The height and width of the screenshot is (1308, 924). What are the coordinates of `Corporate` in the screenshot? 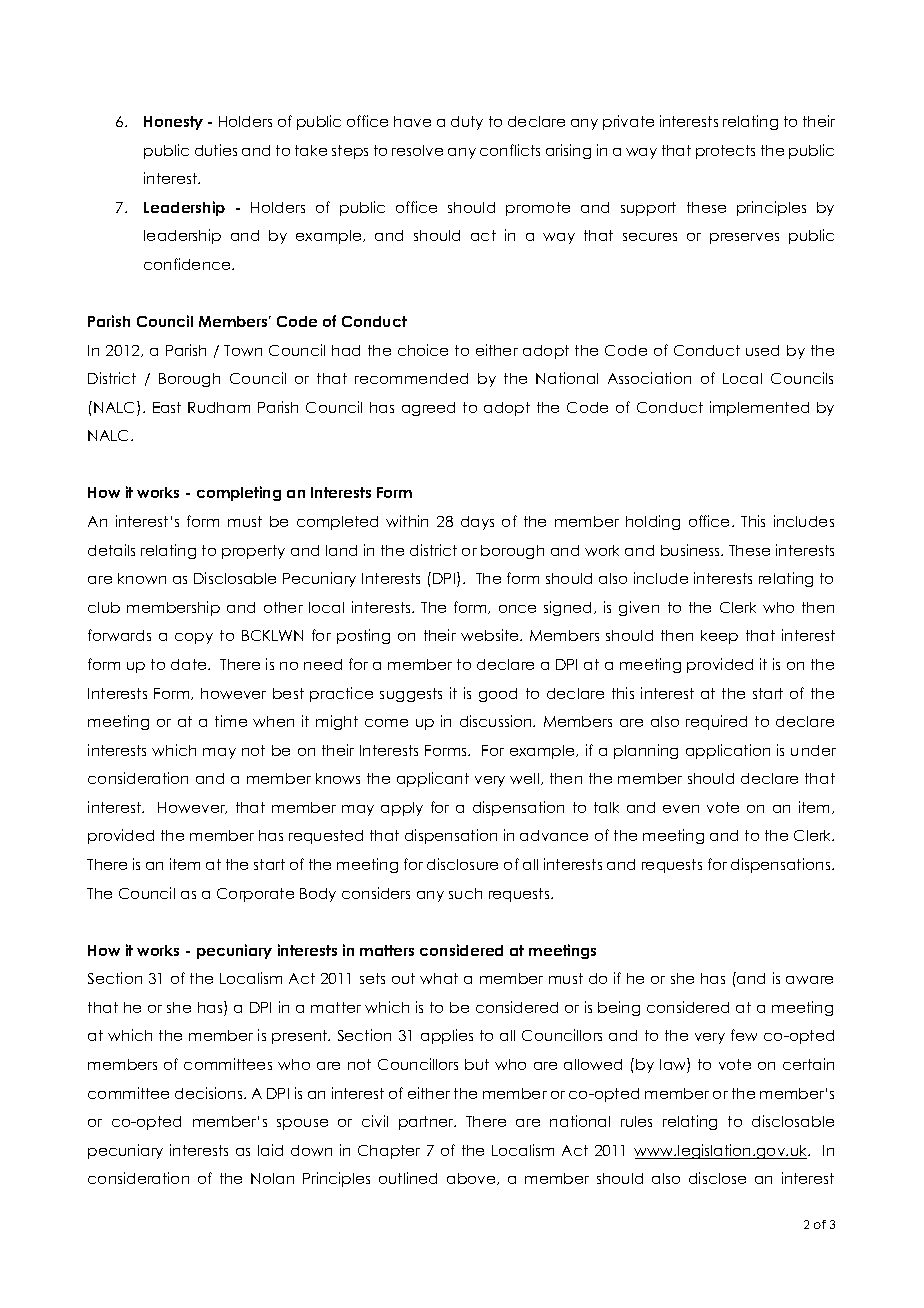 It's located at (255, 895).
